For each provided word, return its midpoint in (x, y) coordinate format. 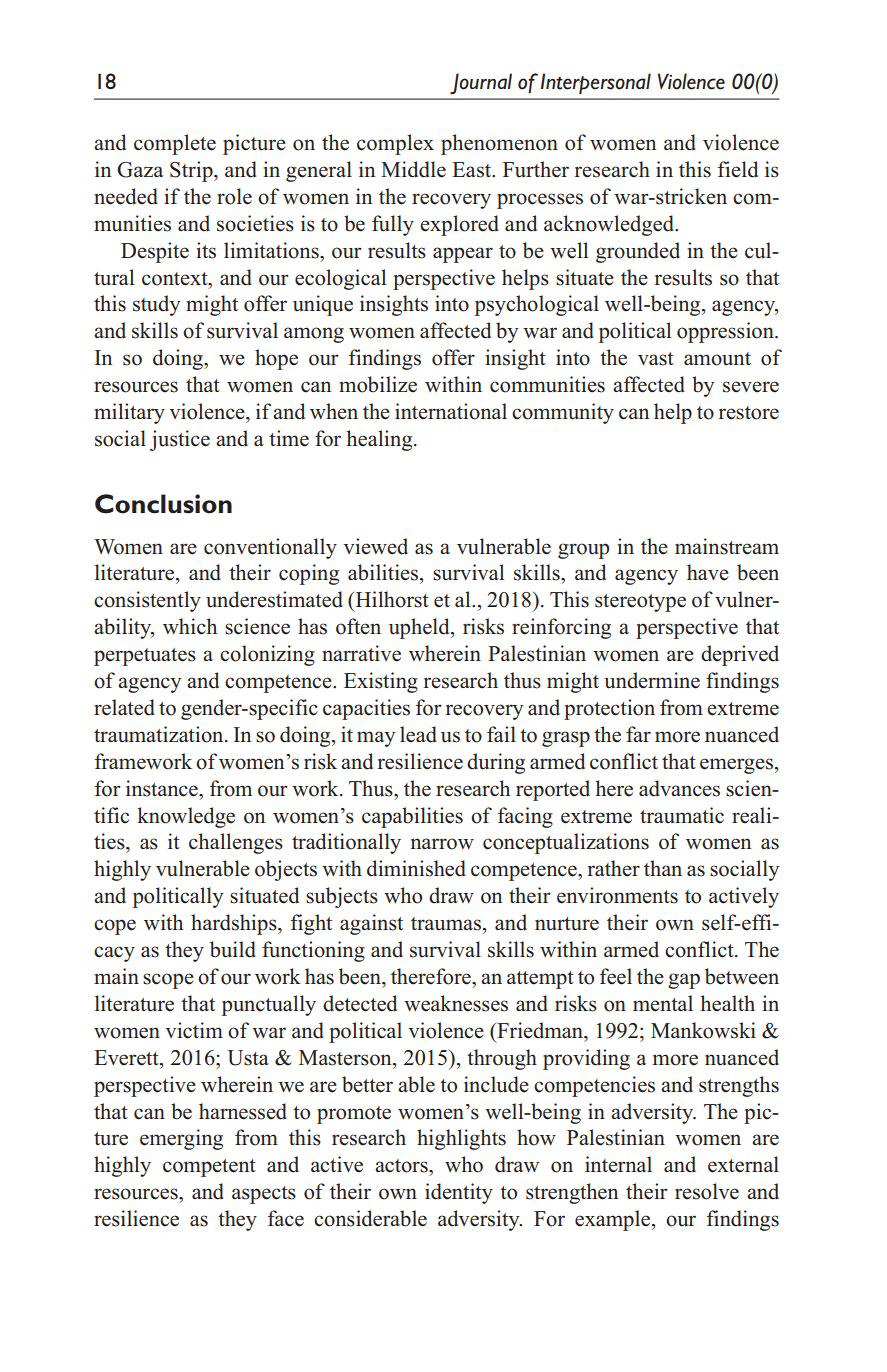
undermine (652, 680)
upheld (420, 628)
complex (395, 144)
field (738, 169)
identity (459, 1193)
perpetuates (145, 657)
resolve (707, 1191)
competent (209, 1168)
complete (175, 144)
